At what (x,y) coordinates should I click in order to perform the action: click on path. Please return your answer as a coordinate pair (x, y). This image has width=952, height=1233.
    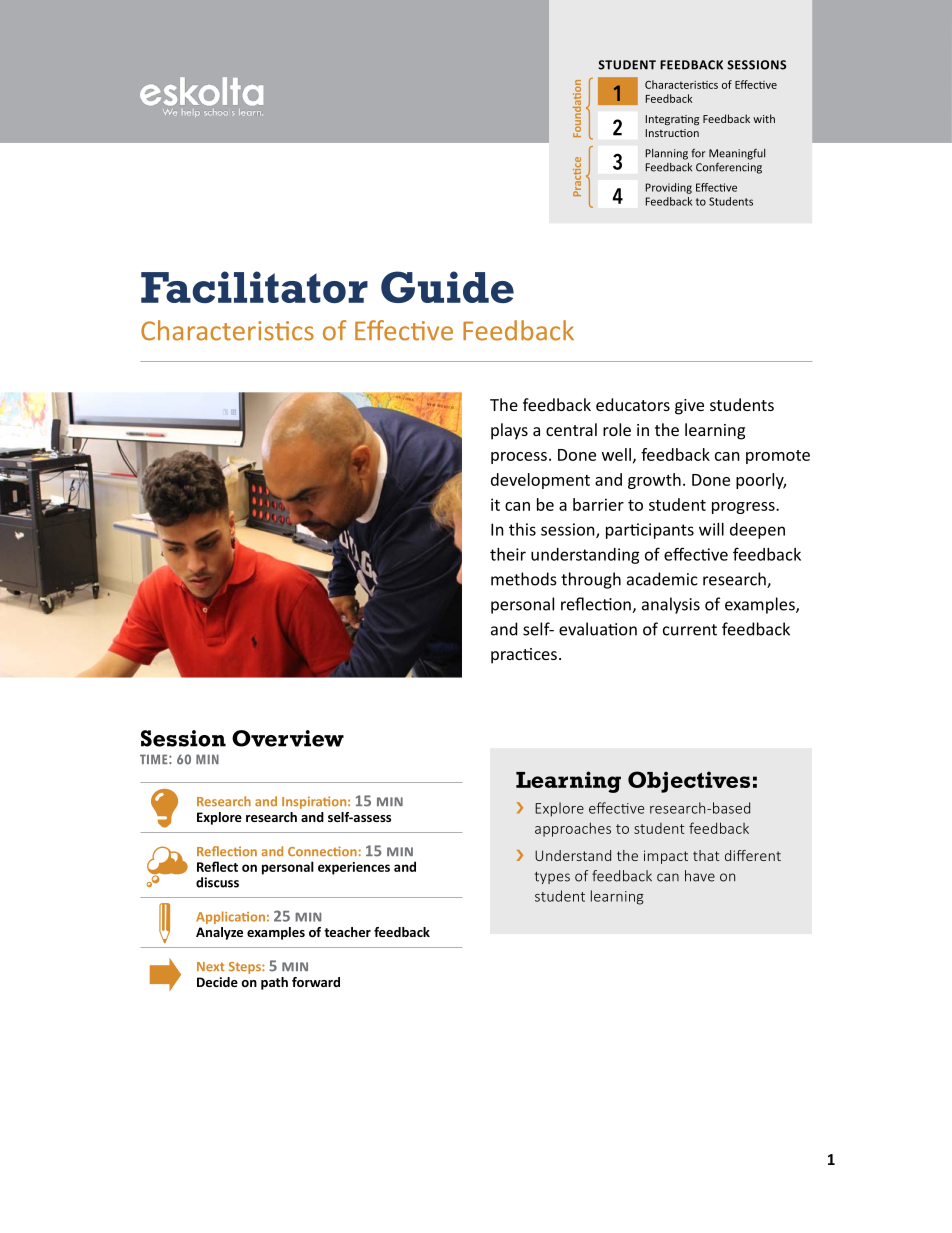
    Looking at the image, I should click on (274, 983).
